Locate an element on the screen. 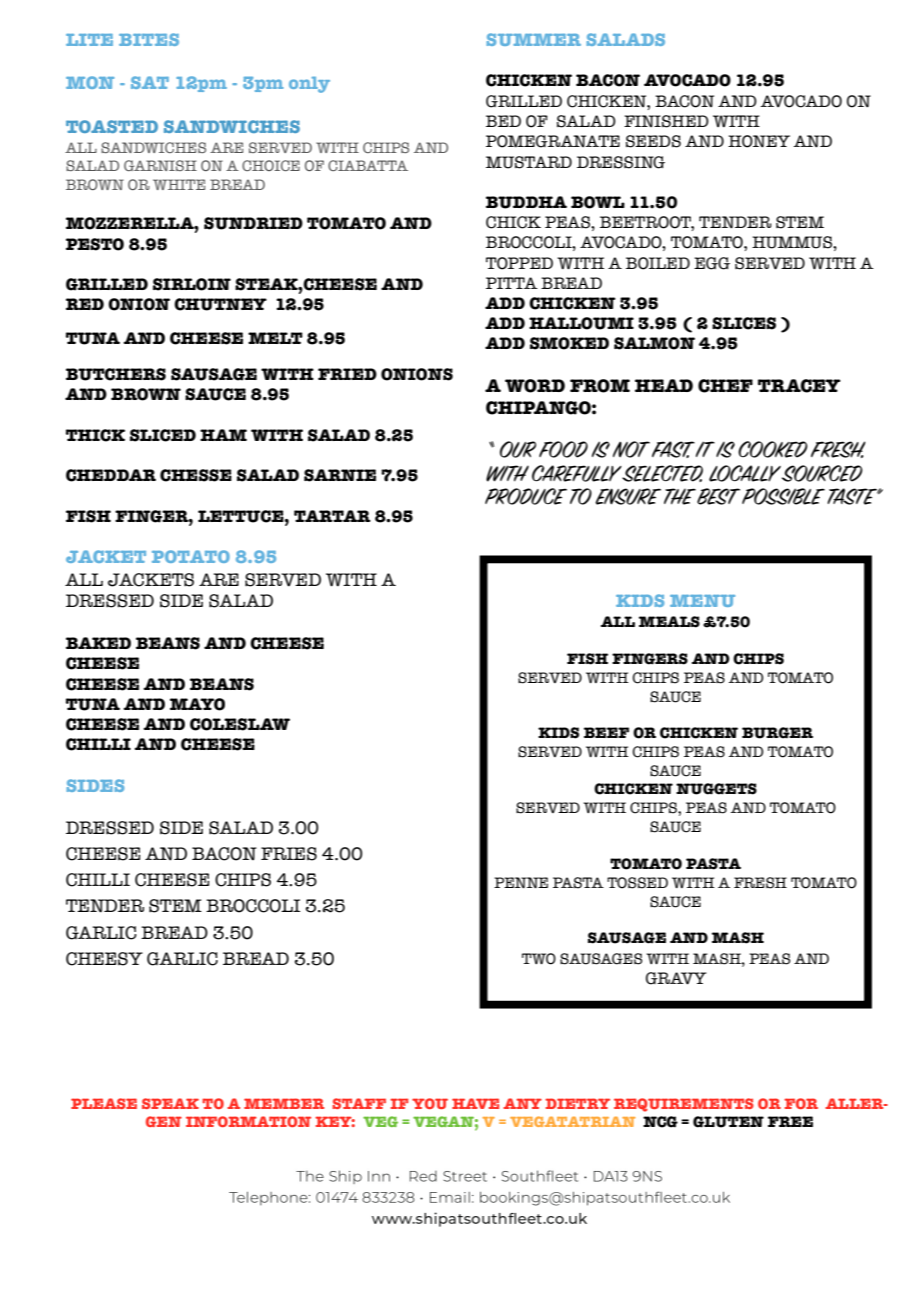 Image resolution: width=924 pixels, height=1308 pixels. POTATO is located at coordinates (191, 556).
